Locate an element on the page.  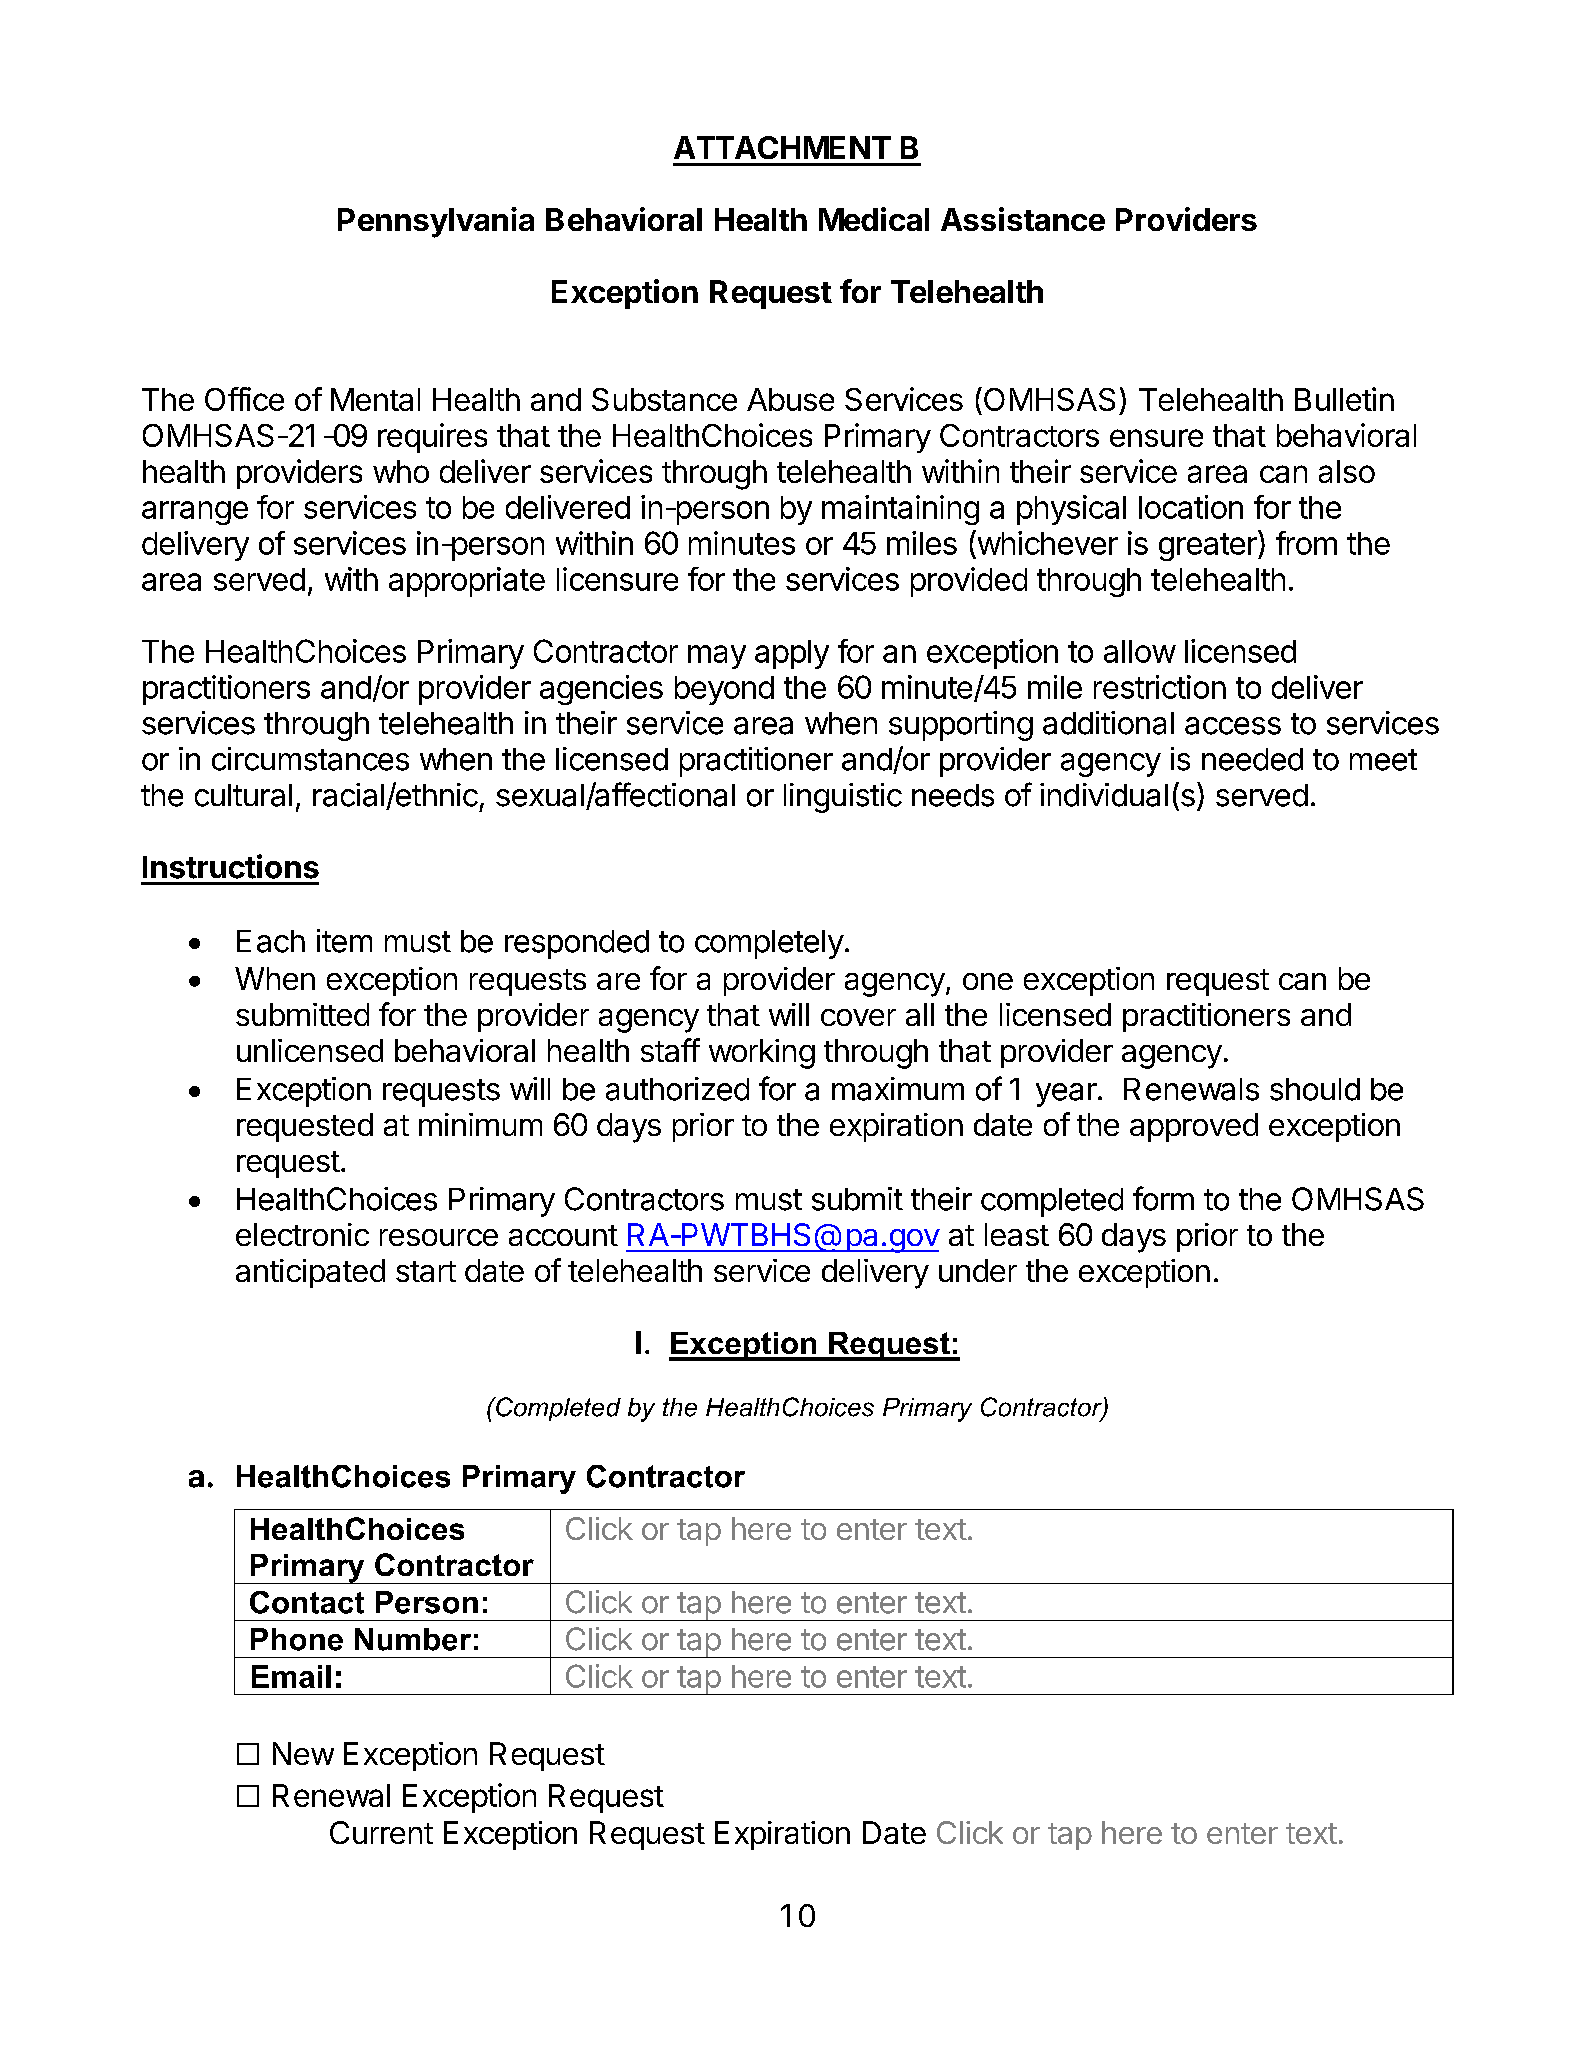
Assistance is located at coordinates (1023, 219).
